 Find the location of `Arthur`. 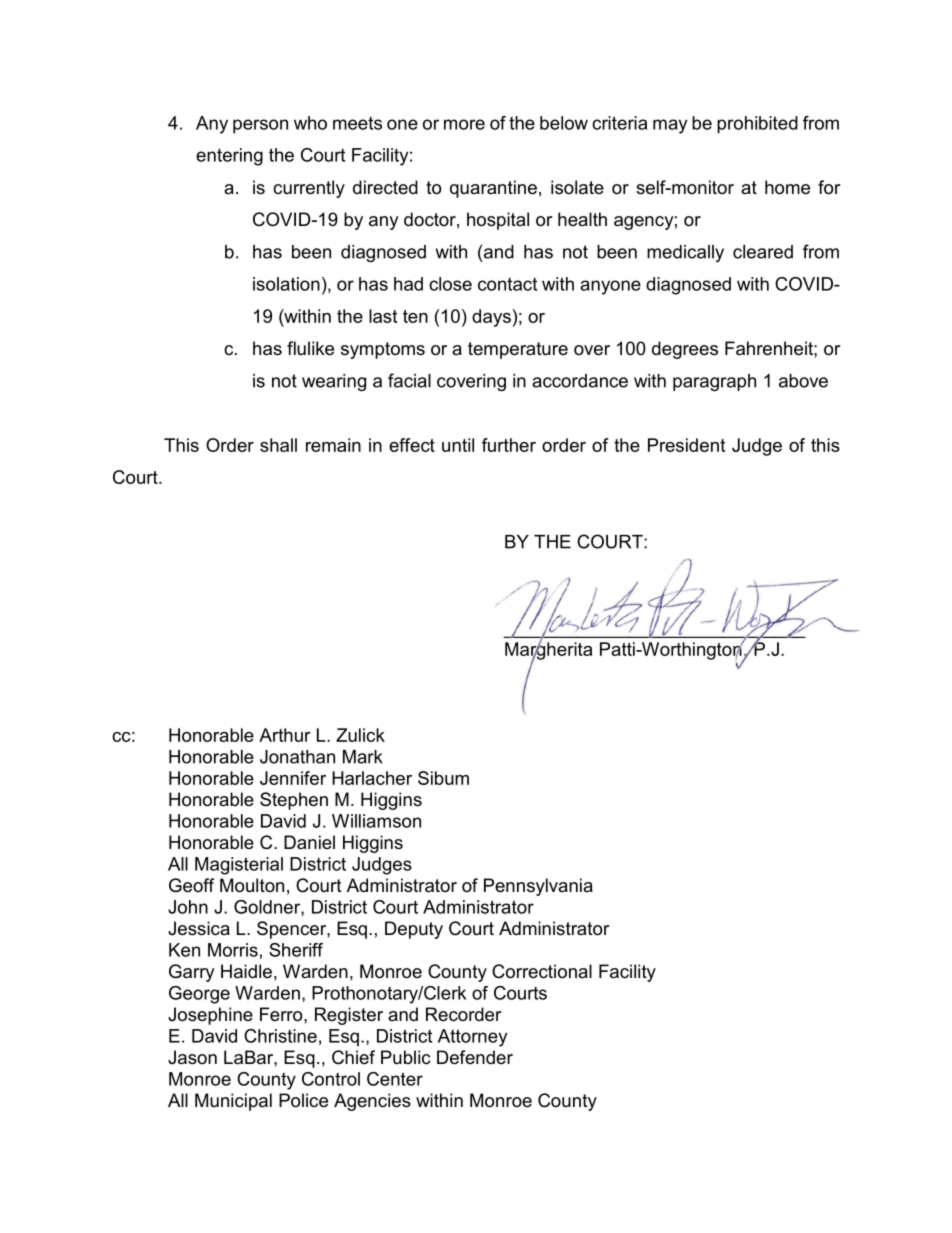

Arthur is located at coordinates (285, 735).
